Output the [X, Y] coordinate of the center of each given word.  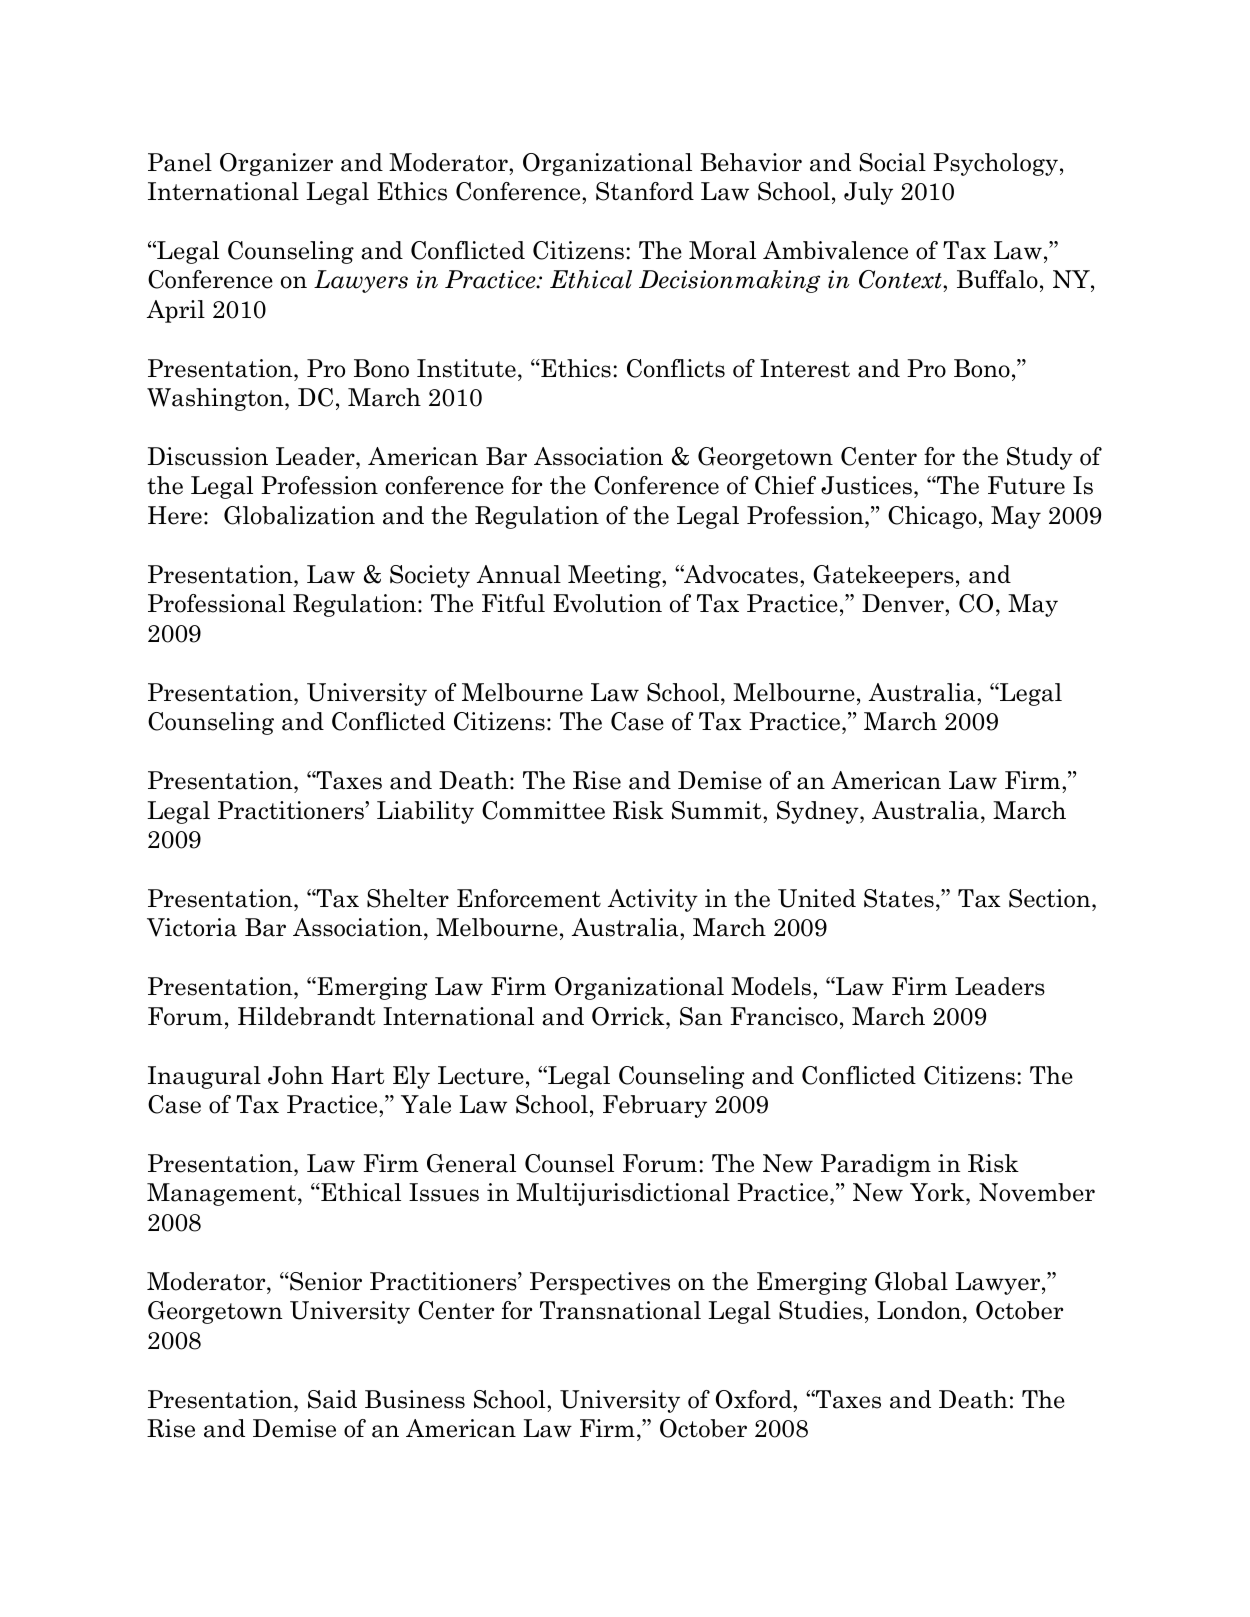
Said [332, 1399]
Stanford [645, 191]
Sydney [819, 812]
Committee [543, 810]
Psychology [995, 164]
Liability [425, 812]
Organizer [276, 164]
